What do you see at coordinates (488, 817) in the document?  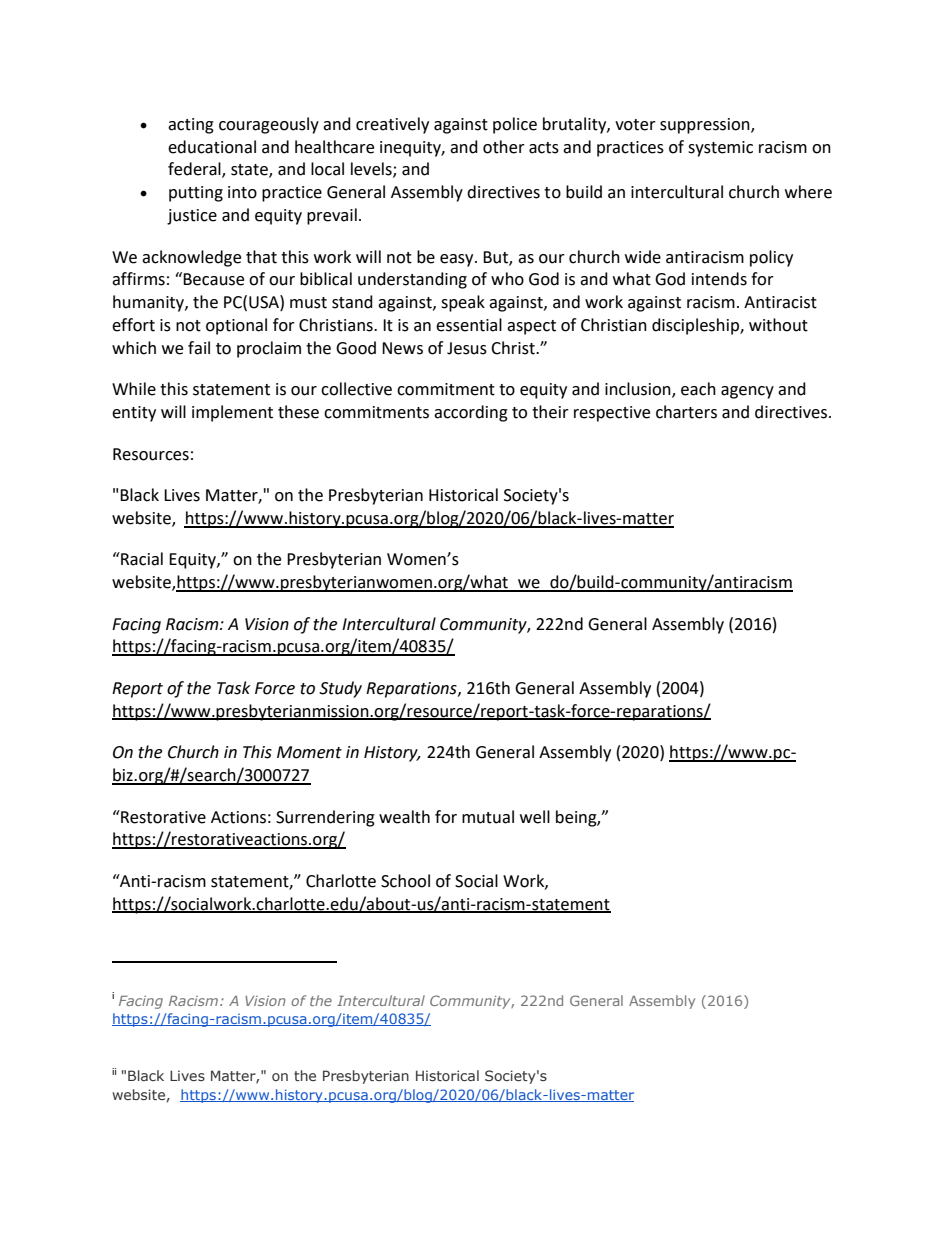 I see `mutual` at bounding box center [488, 817].
